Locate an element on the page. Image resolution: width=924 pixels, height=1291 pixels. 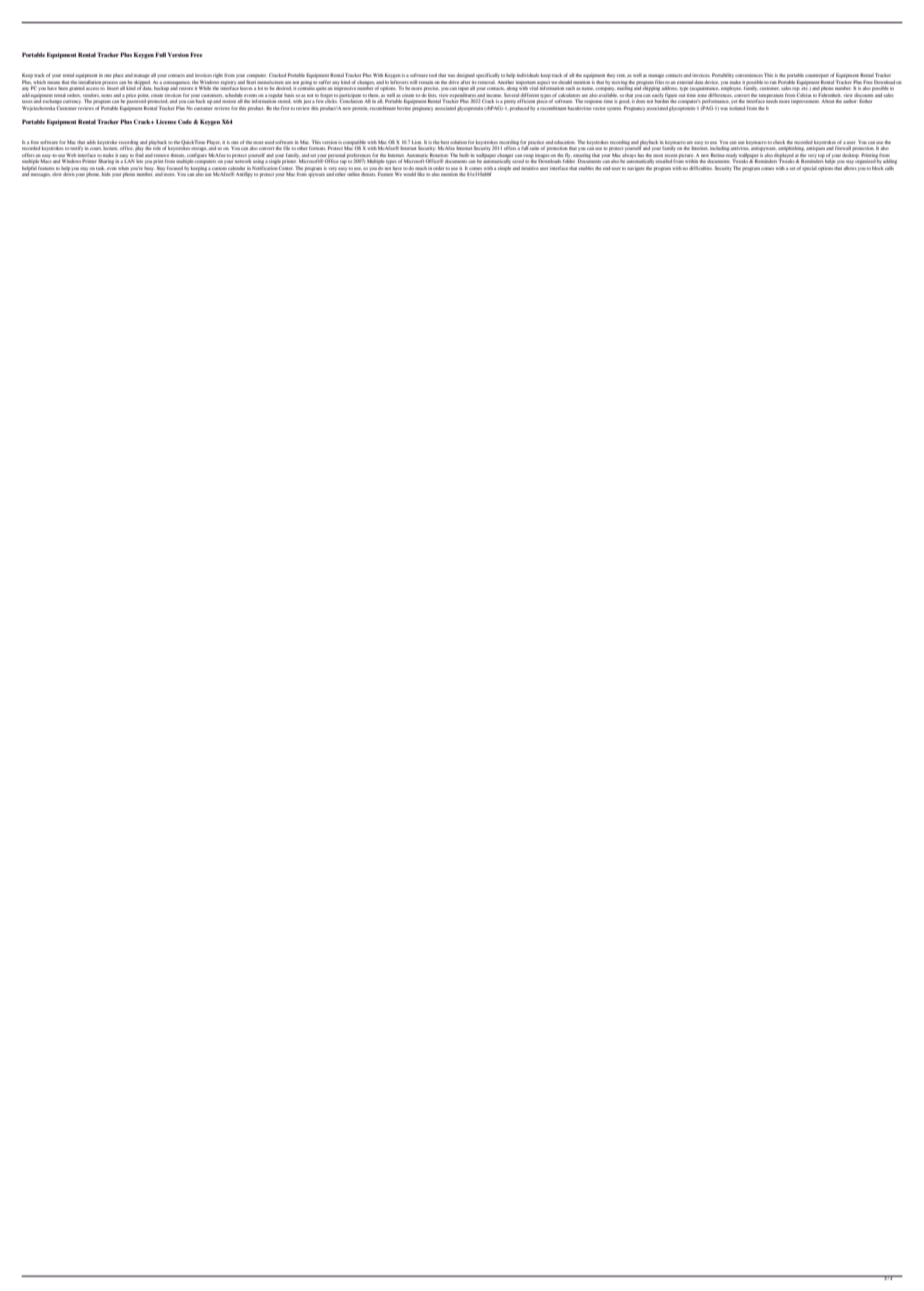
conveniences is located at coordinates (749, 75).
